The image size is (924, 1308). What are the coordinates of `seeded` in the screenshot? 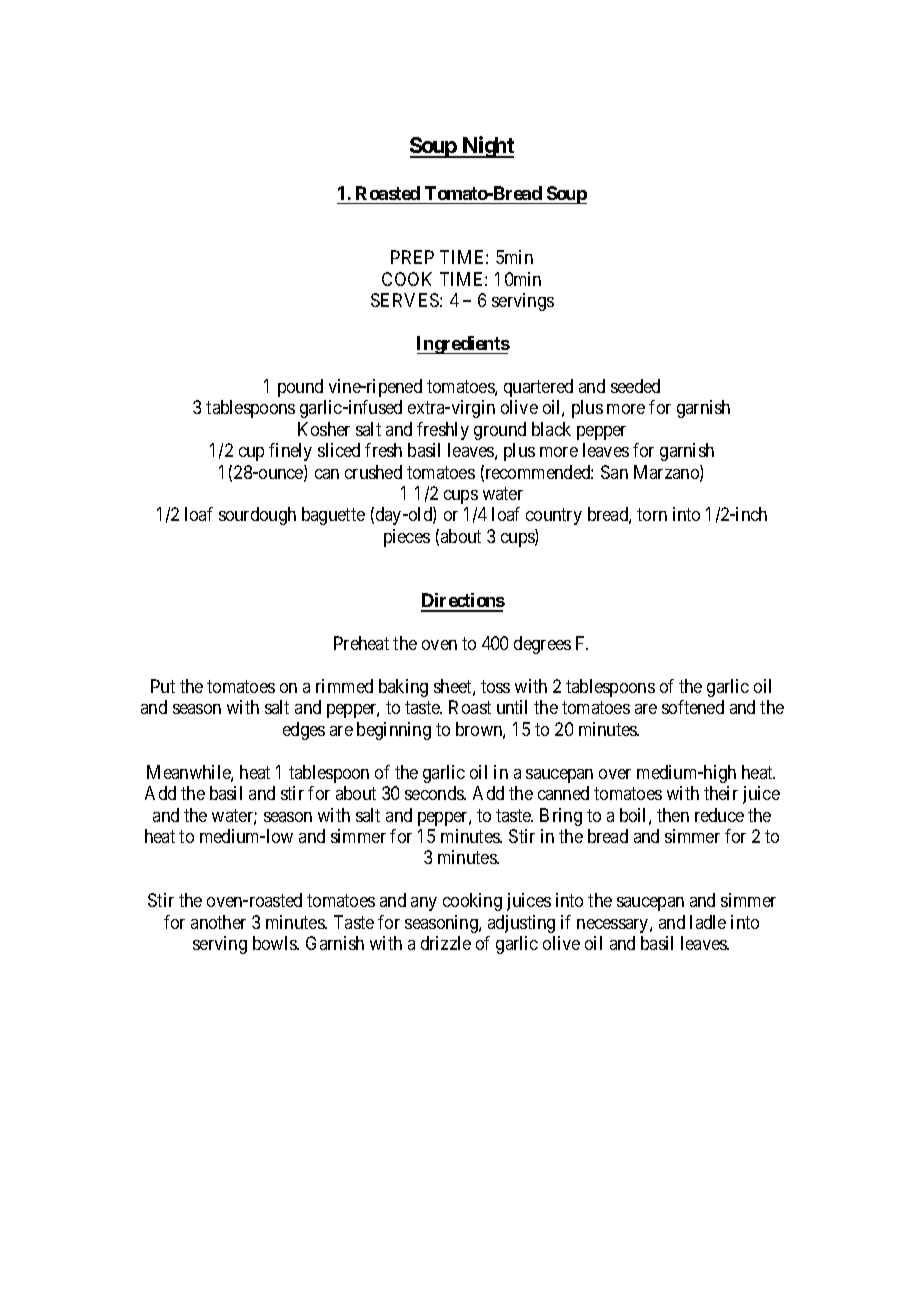 It's located at (635, 386).
